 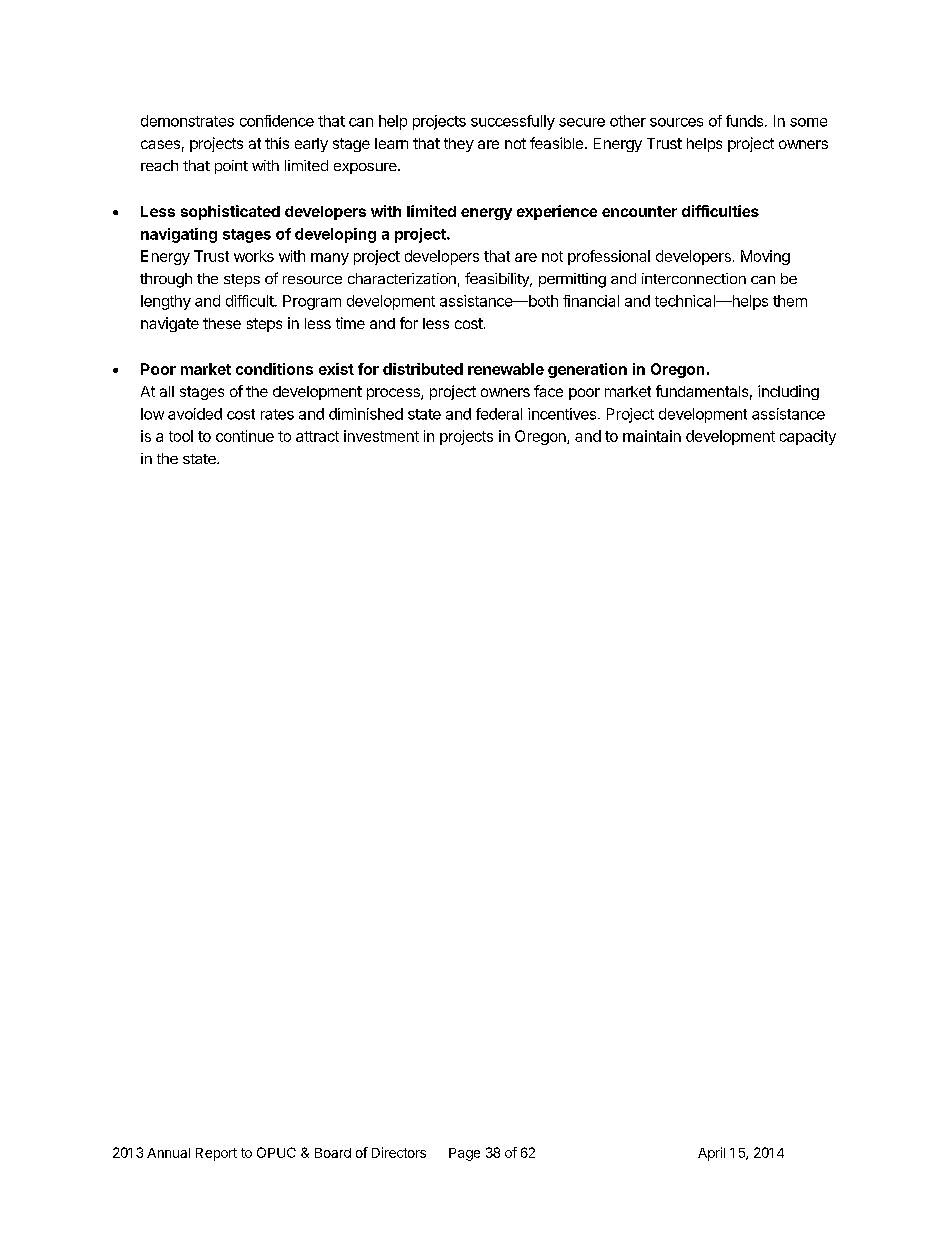 I want to click on Page, so click(x=464, y=1154).
